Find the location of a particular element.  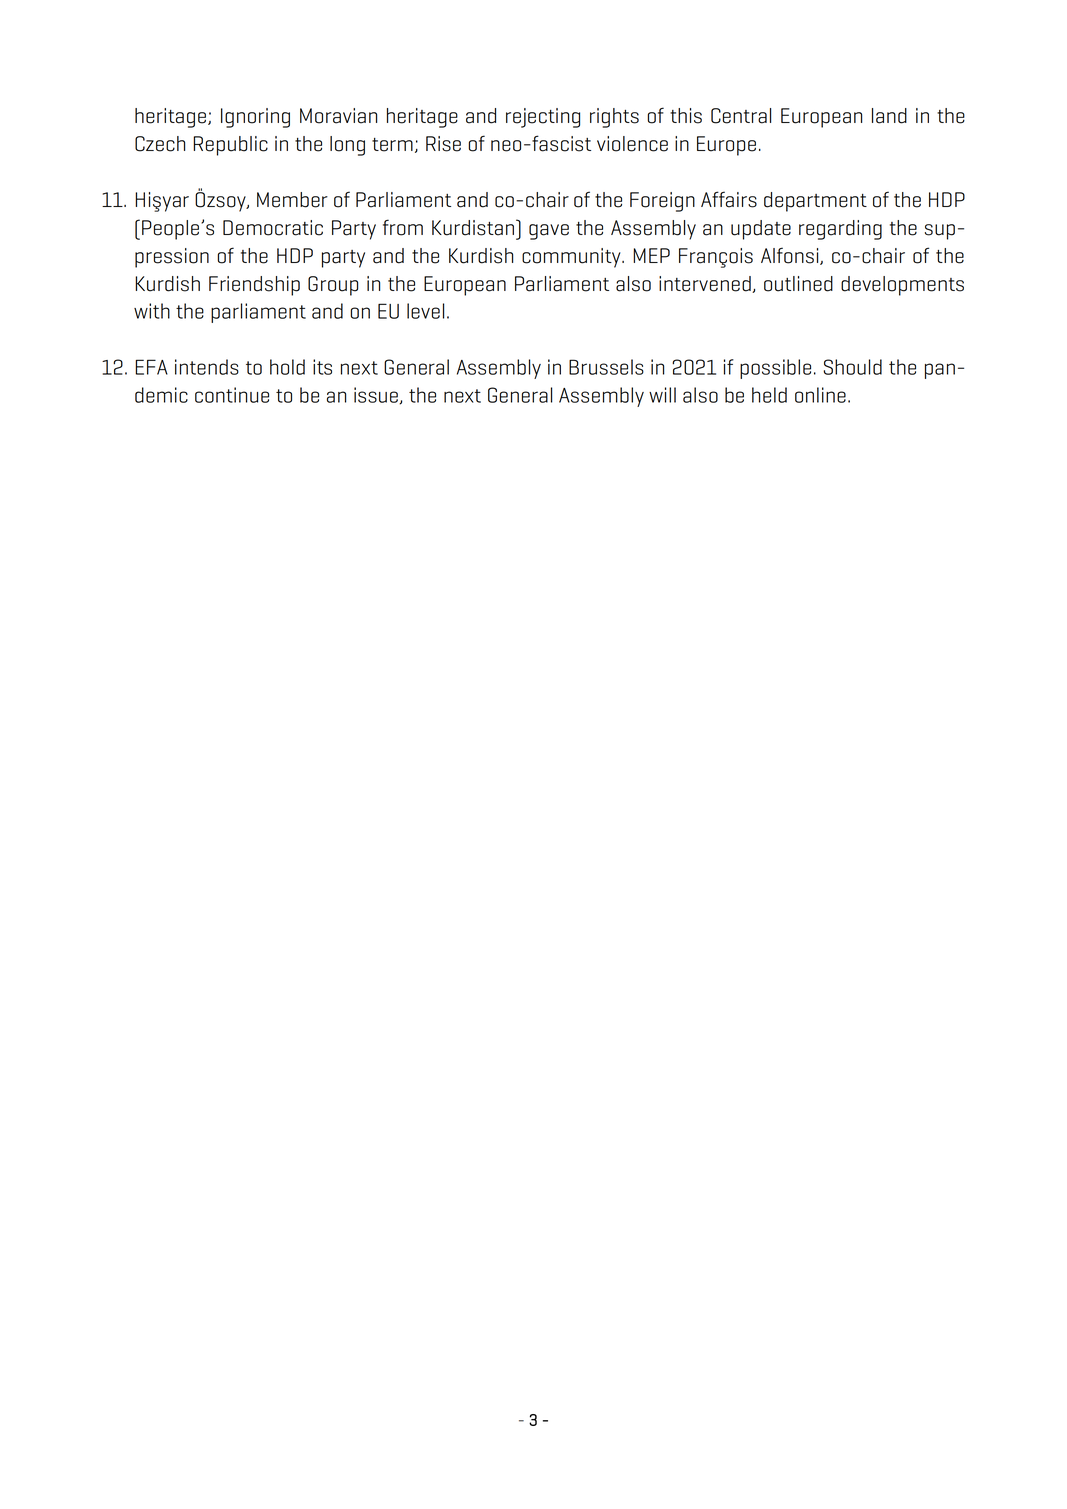

community is located at coordinates (572, 258).
